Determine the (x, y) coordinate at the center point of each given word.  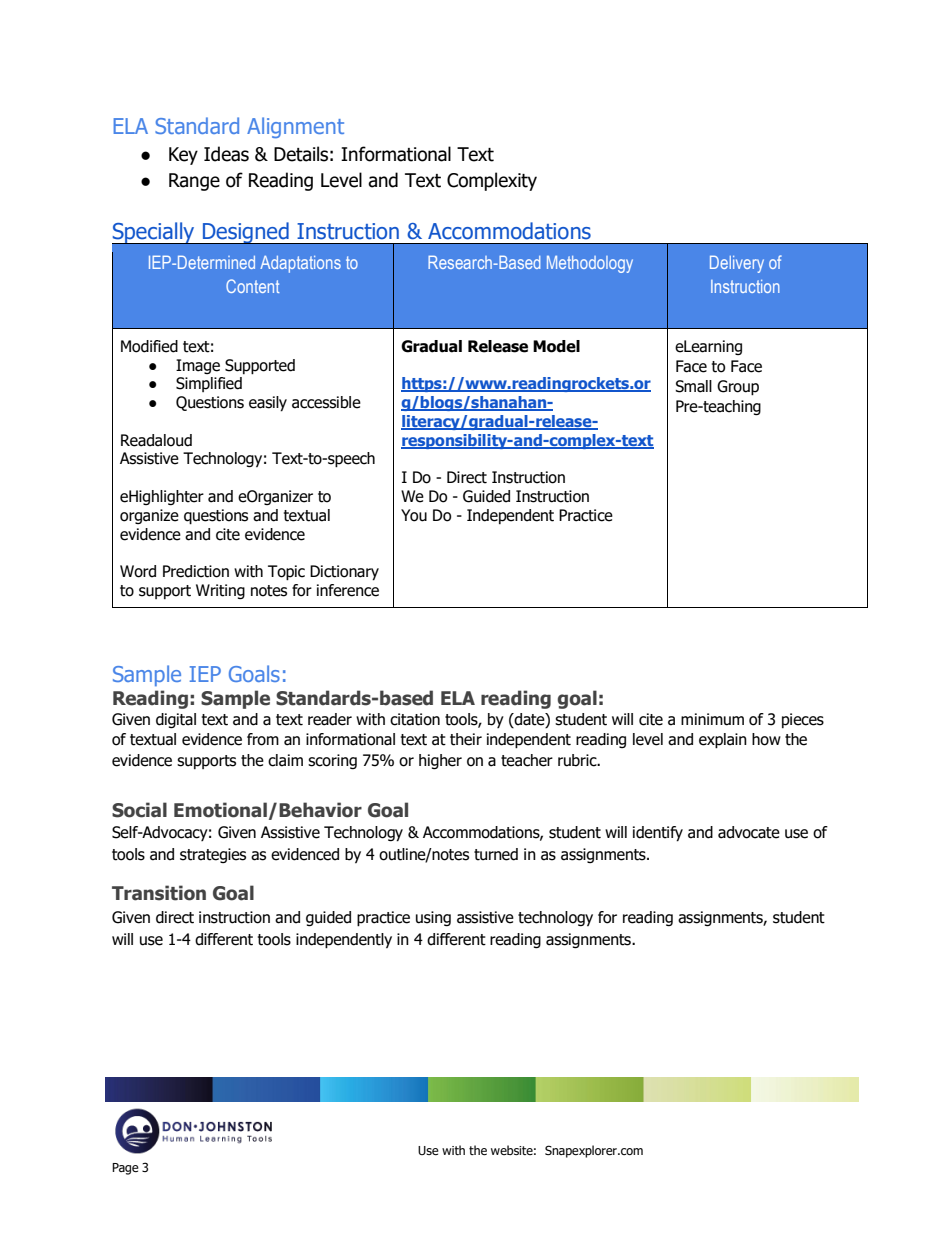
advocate (749, 832)
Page (125, 1169)
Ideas (226, 154)
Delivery (737, 264)
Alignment (295, 127)
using (433, 918)
